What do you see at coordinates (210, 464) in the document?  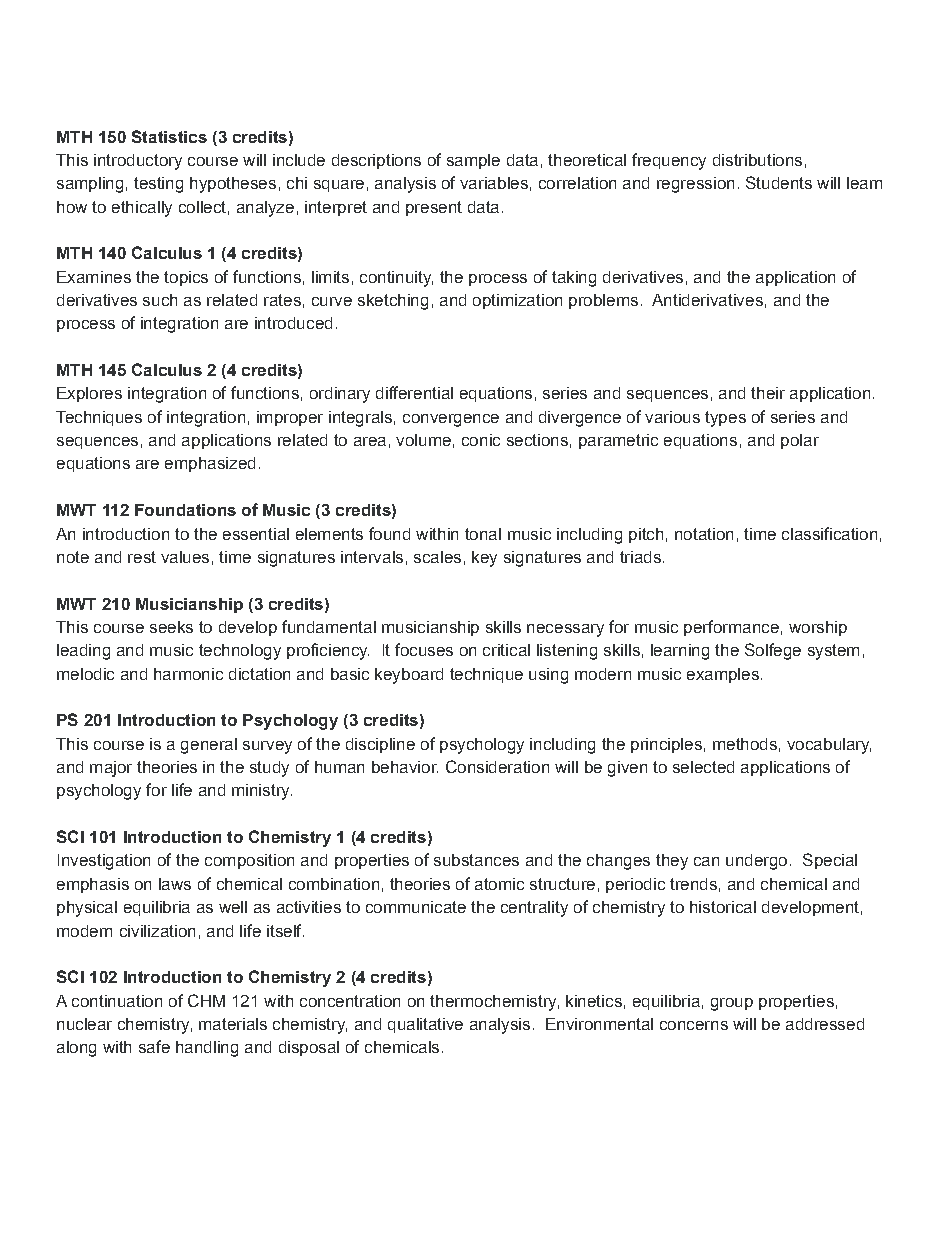 I see `emphasized` at bounding box center [210, 464].
